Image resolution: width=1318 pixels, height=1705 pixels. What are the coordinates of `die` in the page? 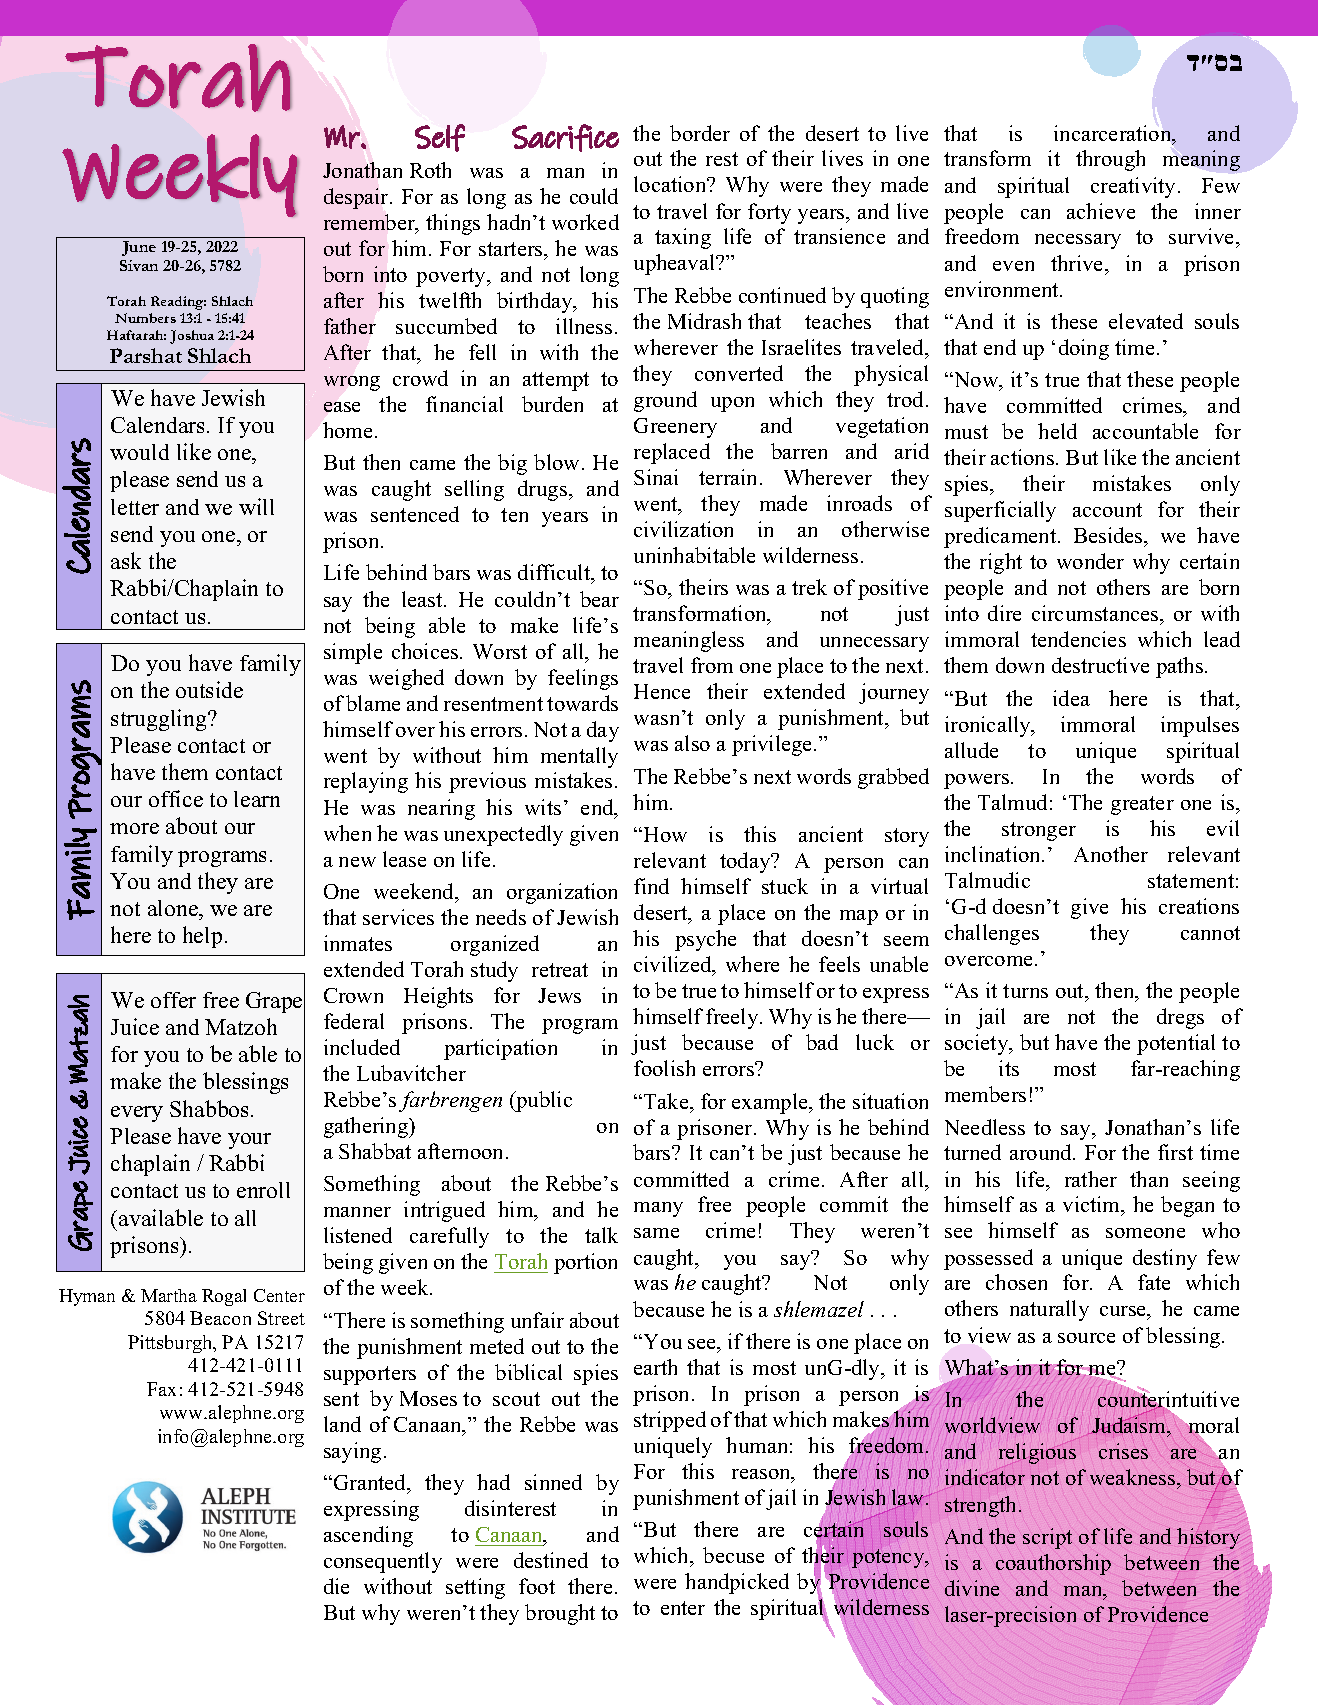 It's located at (336, 1586).
